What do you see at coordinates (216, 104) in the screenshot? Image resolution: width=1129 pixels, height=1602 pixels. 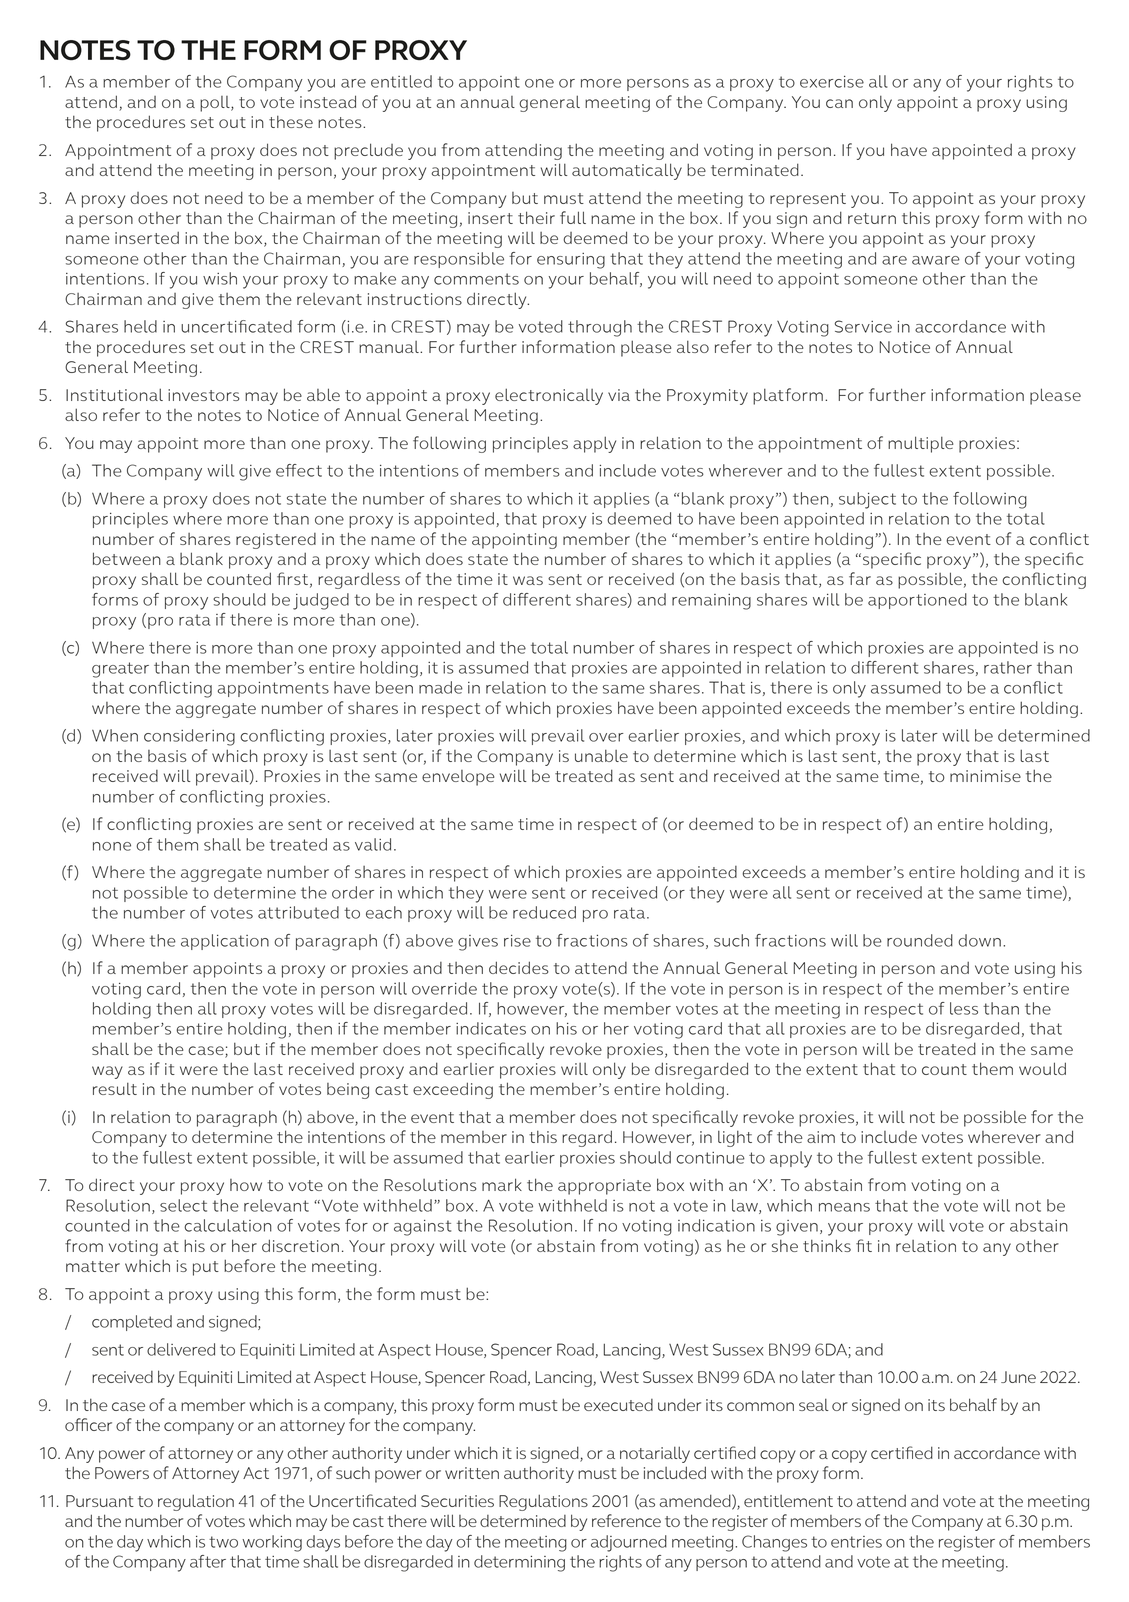 I see `poll` at bounding box center [216, 104].
